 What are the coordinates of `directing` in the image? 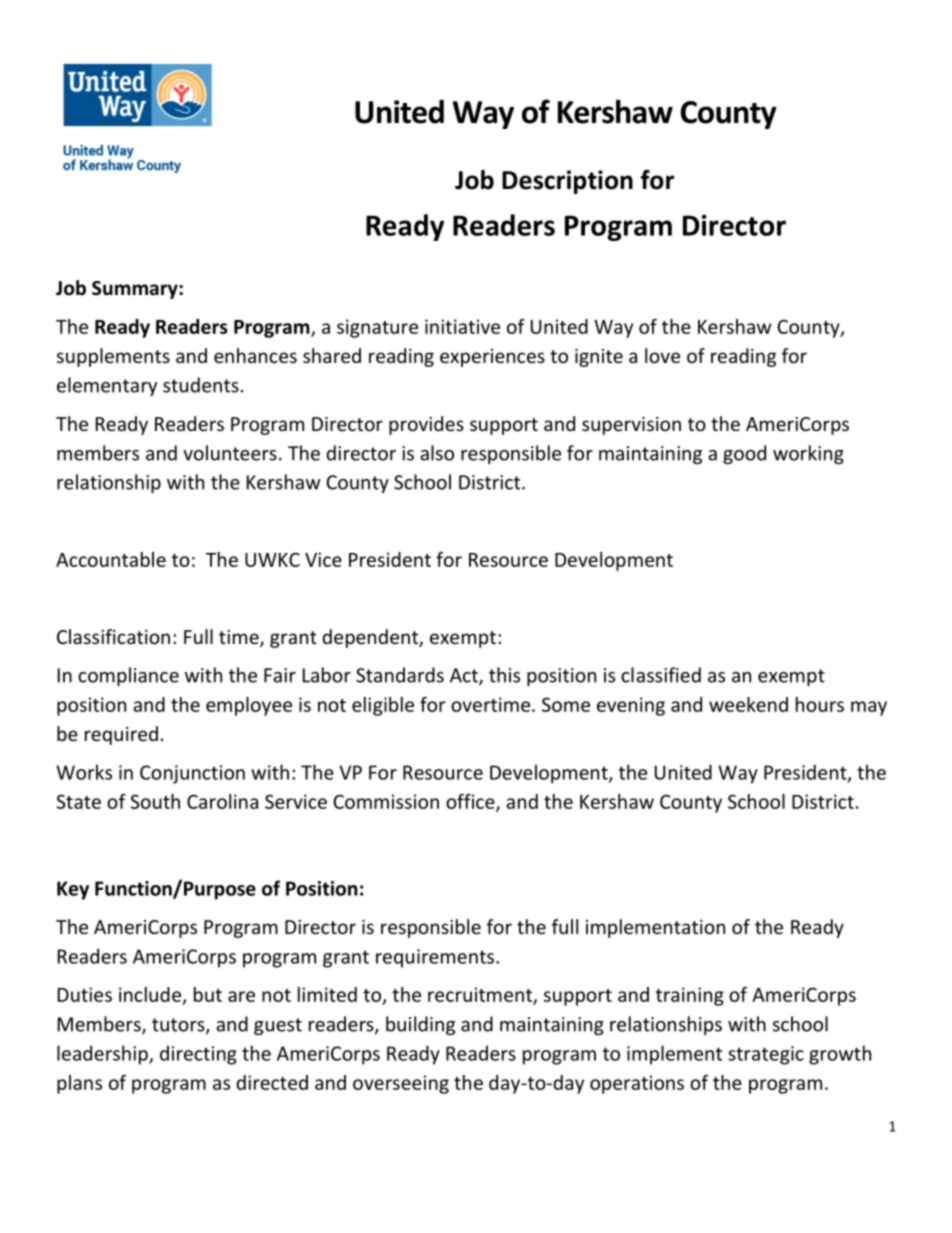 It's located at (198, 1055).
